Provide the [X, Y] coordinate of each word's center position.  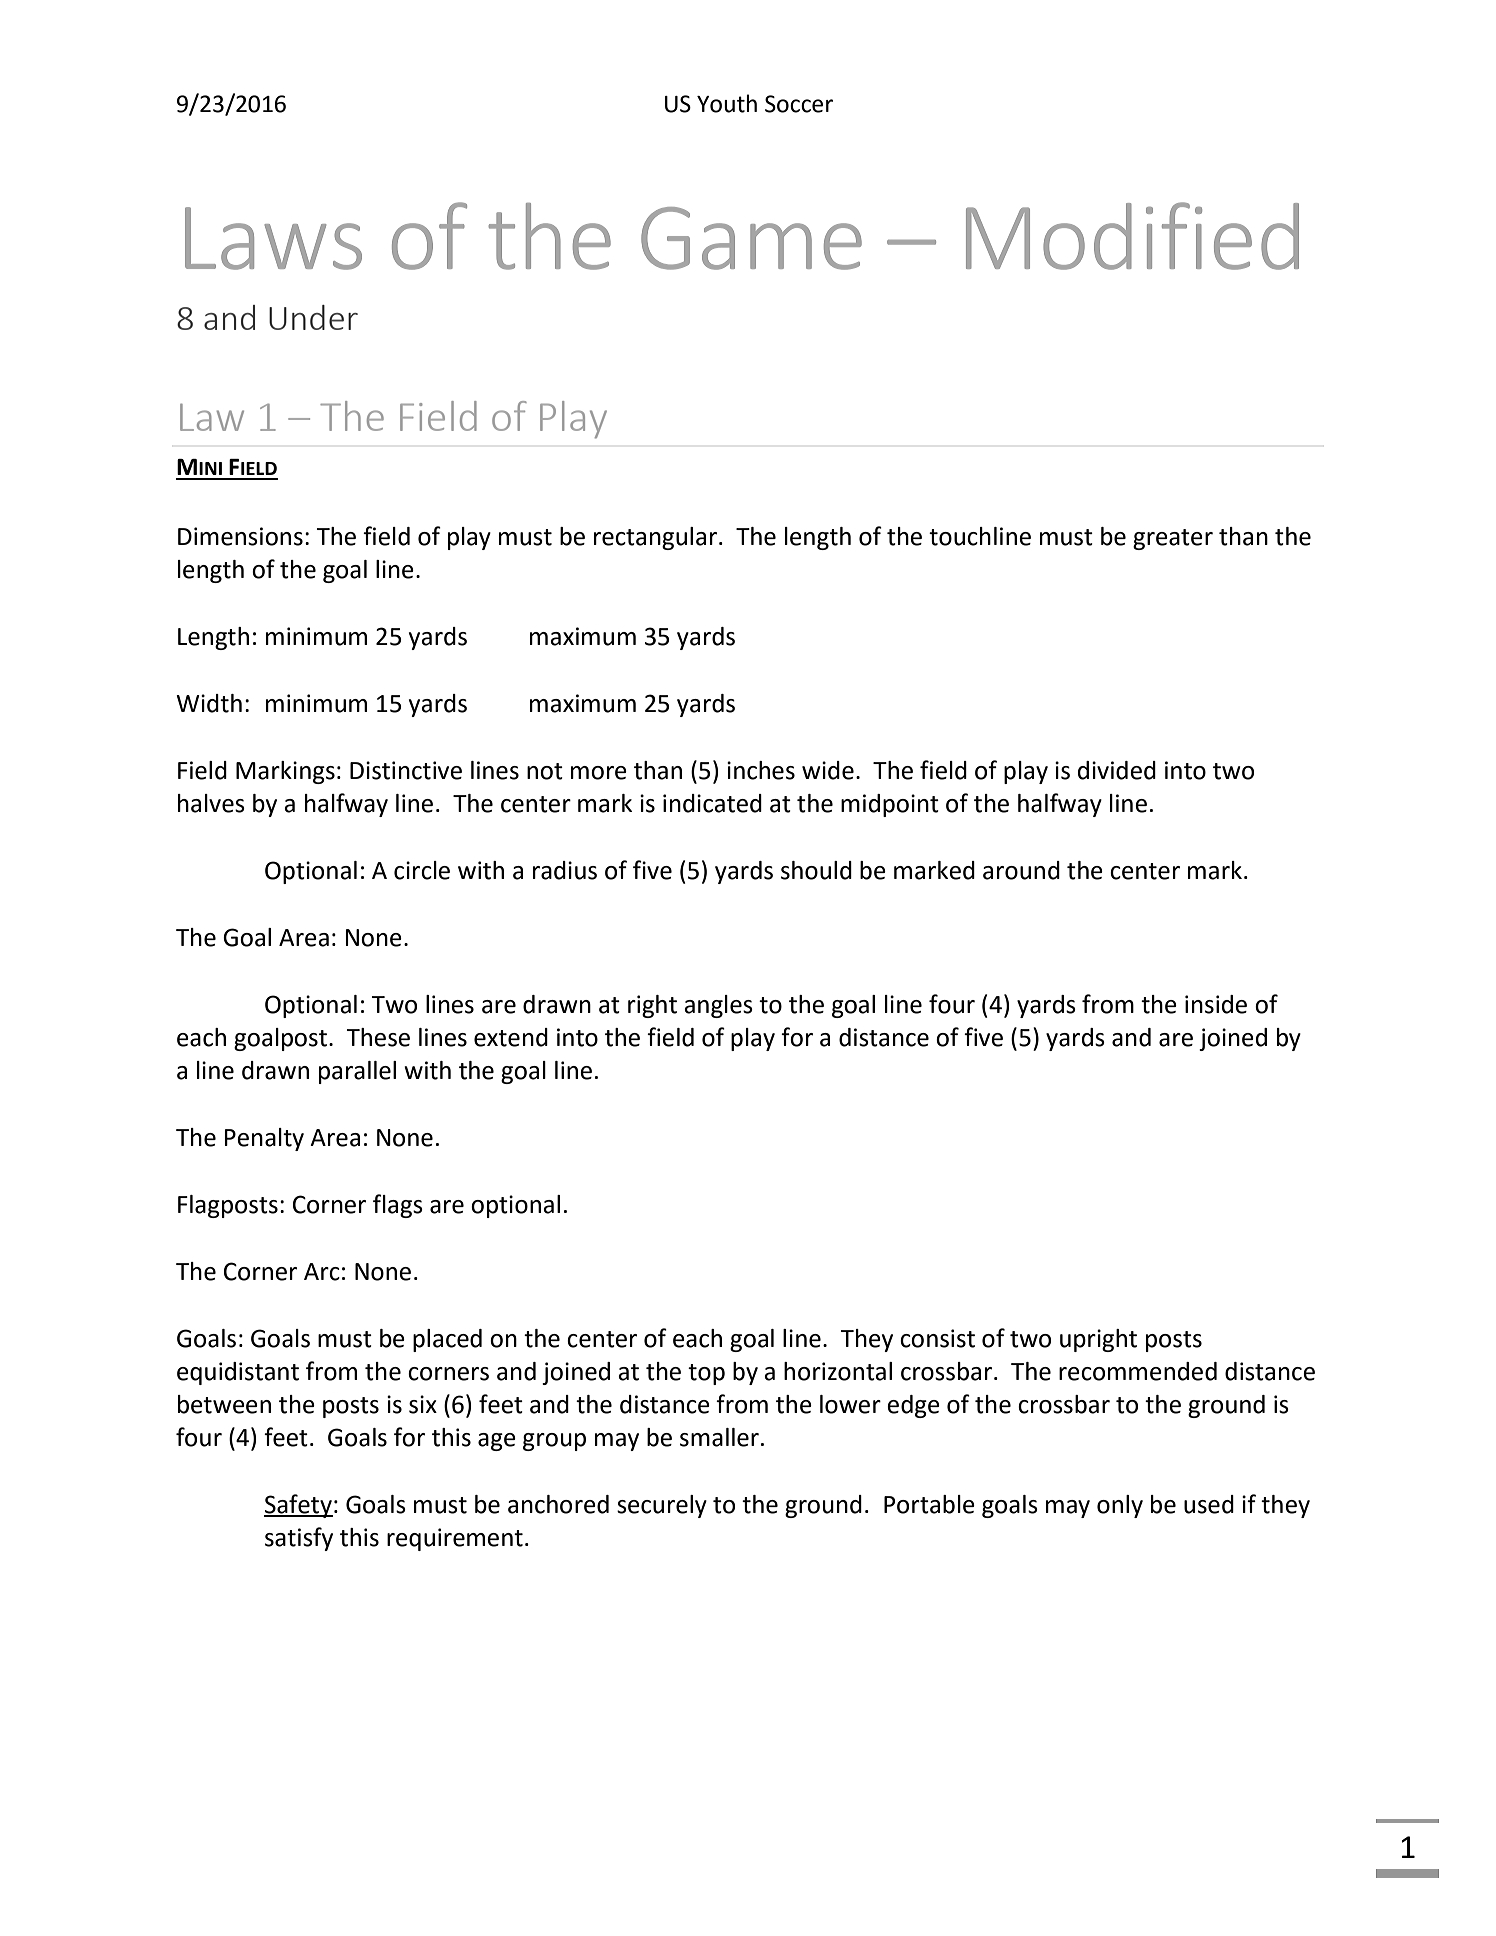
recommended [1138, 1371]
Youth [727, 103]
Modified [1132, 236]
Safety [298, 1506]
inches [761, 770]
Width [209, 703]
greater [1173, 539]
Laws [273, 238]
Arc [322, 1272]
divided [1117, 770]
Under [313, 317]
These [378, 1037]
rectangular [655, 538]
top [706, 1374]
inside [1216, 1004]
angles [718, 1006]
